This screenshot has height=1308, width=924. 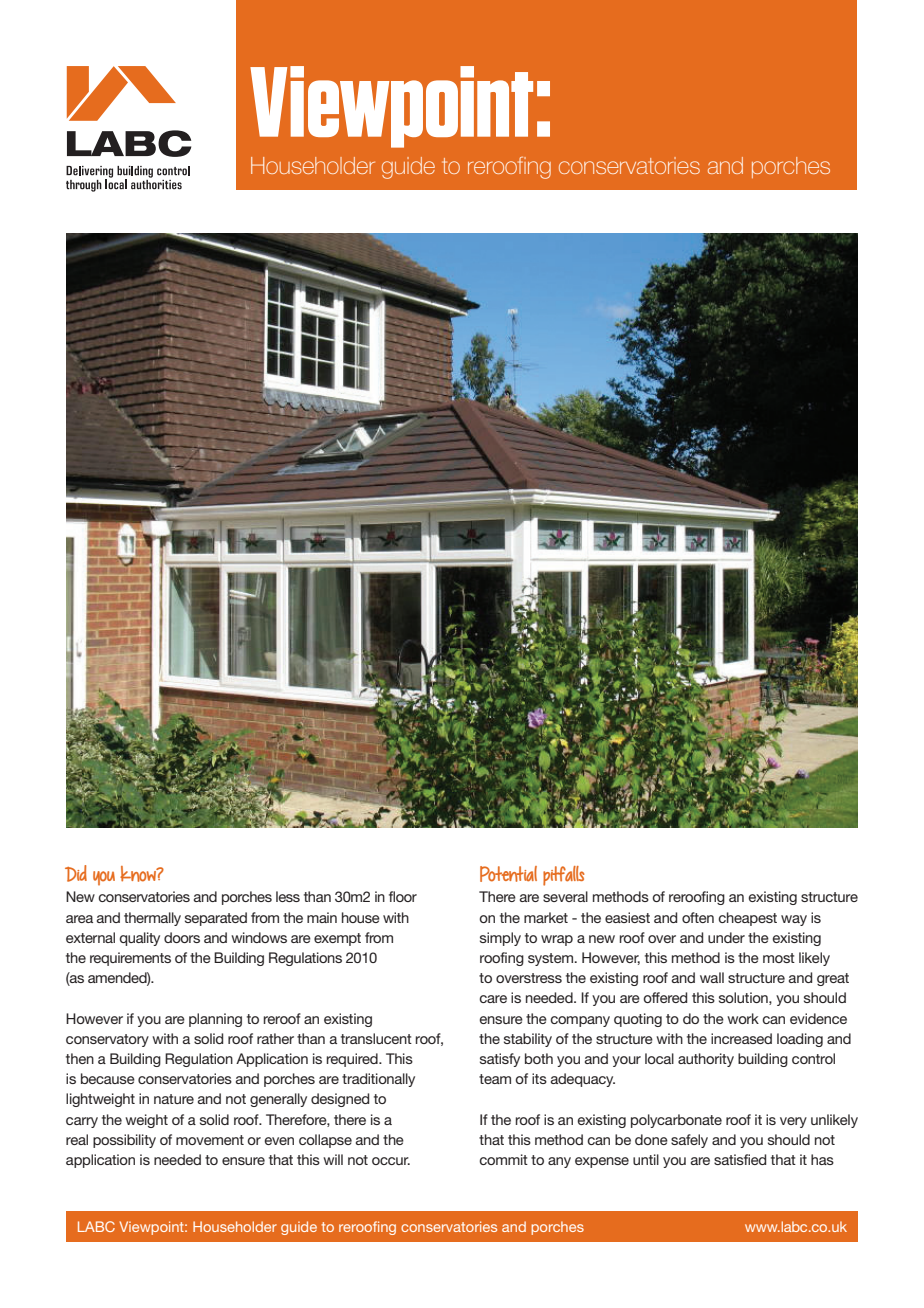 I want to click on cheapest, so click(x=747, y=919).
